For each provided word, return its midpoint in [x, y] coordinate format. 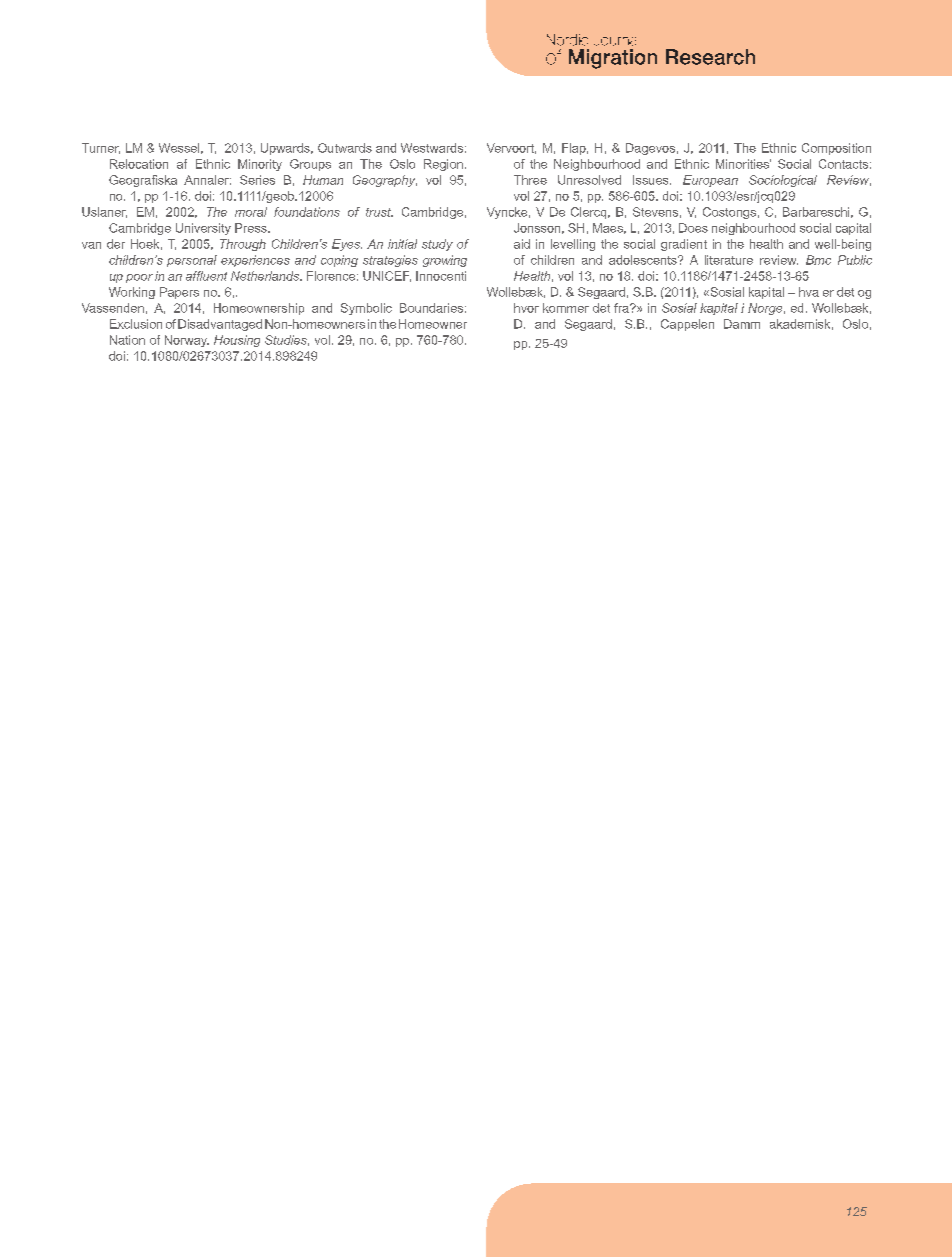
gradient [684, 245]
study [437, 245]
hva [809, 292]
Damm [742, 324]
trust [379, 212]
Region [443, 165]
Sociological [783, 181]
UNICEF [387, 276]
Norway [187, 341]
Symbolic [366, 309]
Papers [179, 293]
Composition [836, 149]
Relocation [139, 164]
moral [251, 212]
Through [243, 245]
